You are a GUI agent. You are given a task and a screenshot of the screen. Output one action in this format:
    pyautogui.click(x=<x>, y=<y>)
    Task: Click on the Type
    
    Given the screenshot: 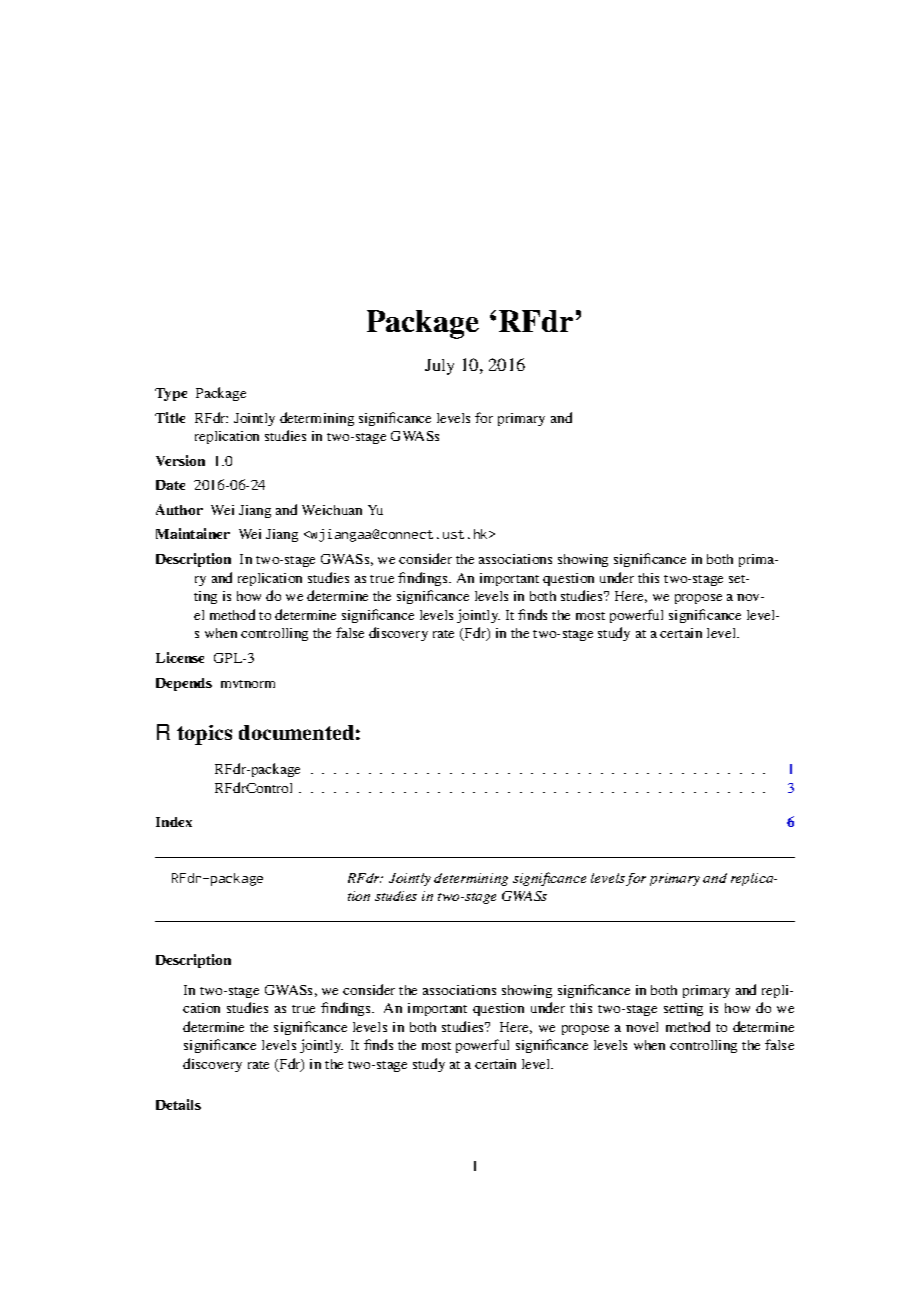 What is the action you would take?
    pyautogui.click(x=171, y=394)
